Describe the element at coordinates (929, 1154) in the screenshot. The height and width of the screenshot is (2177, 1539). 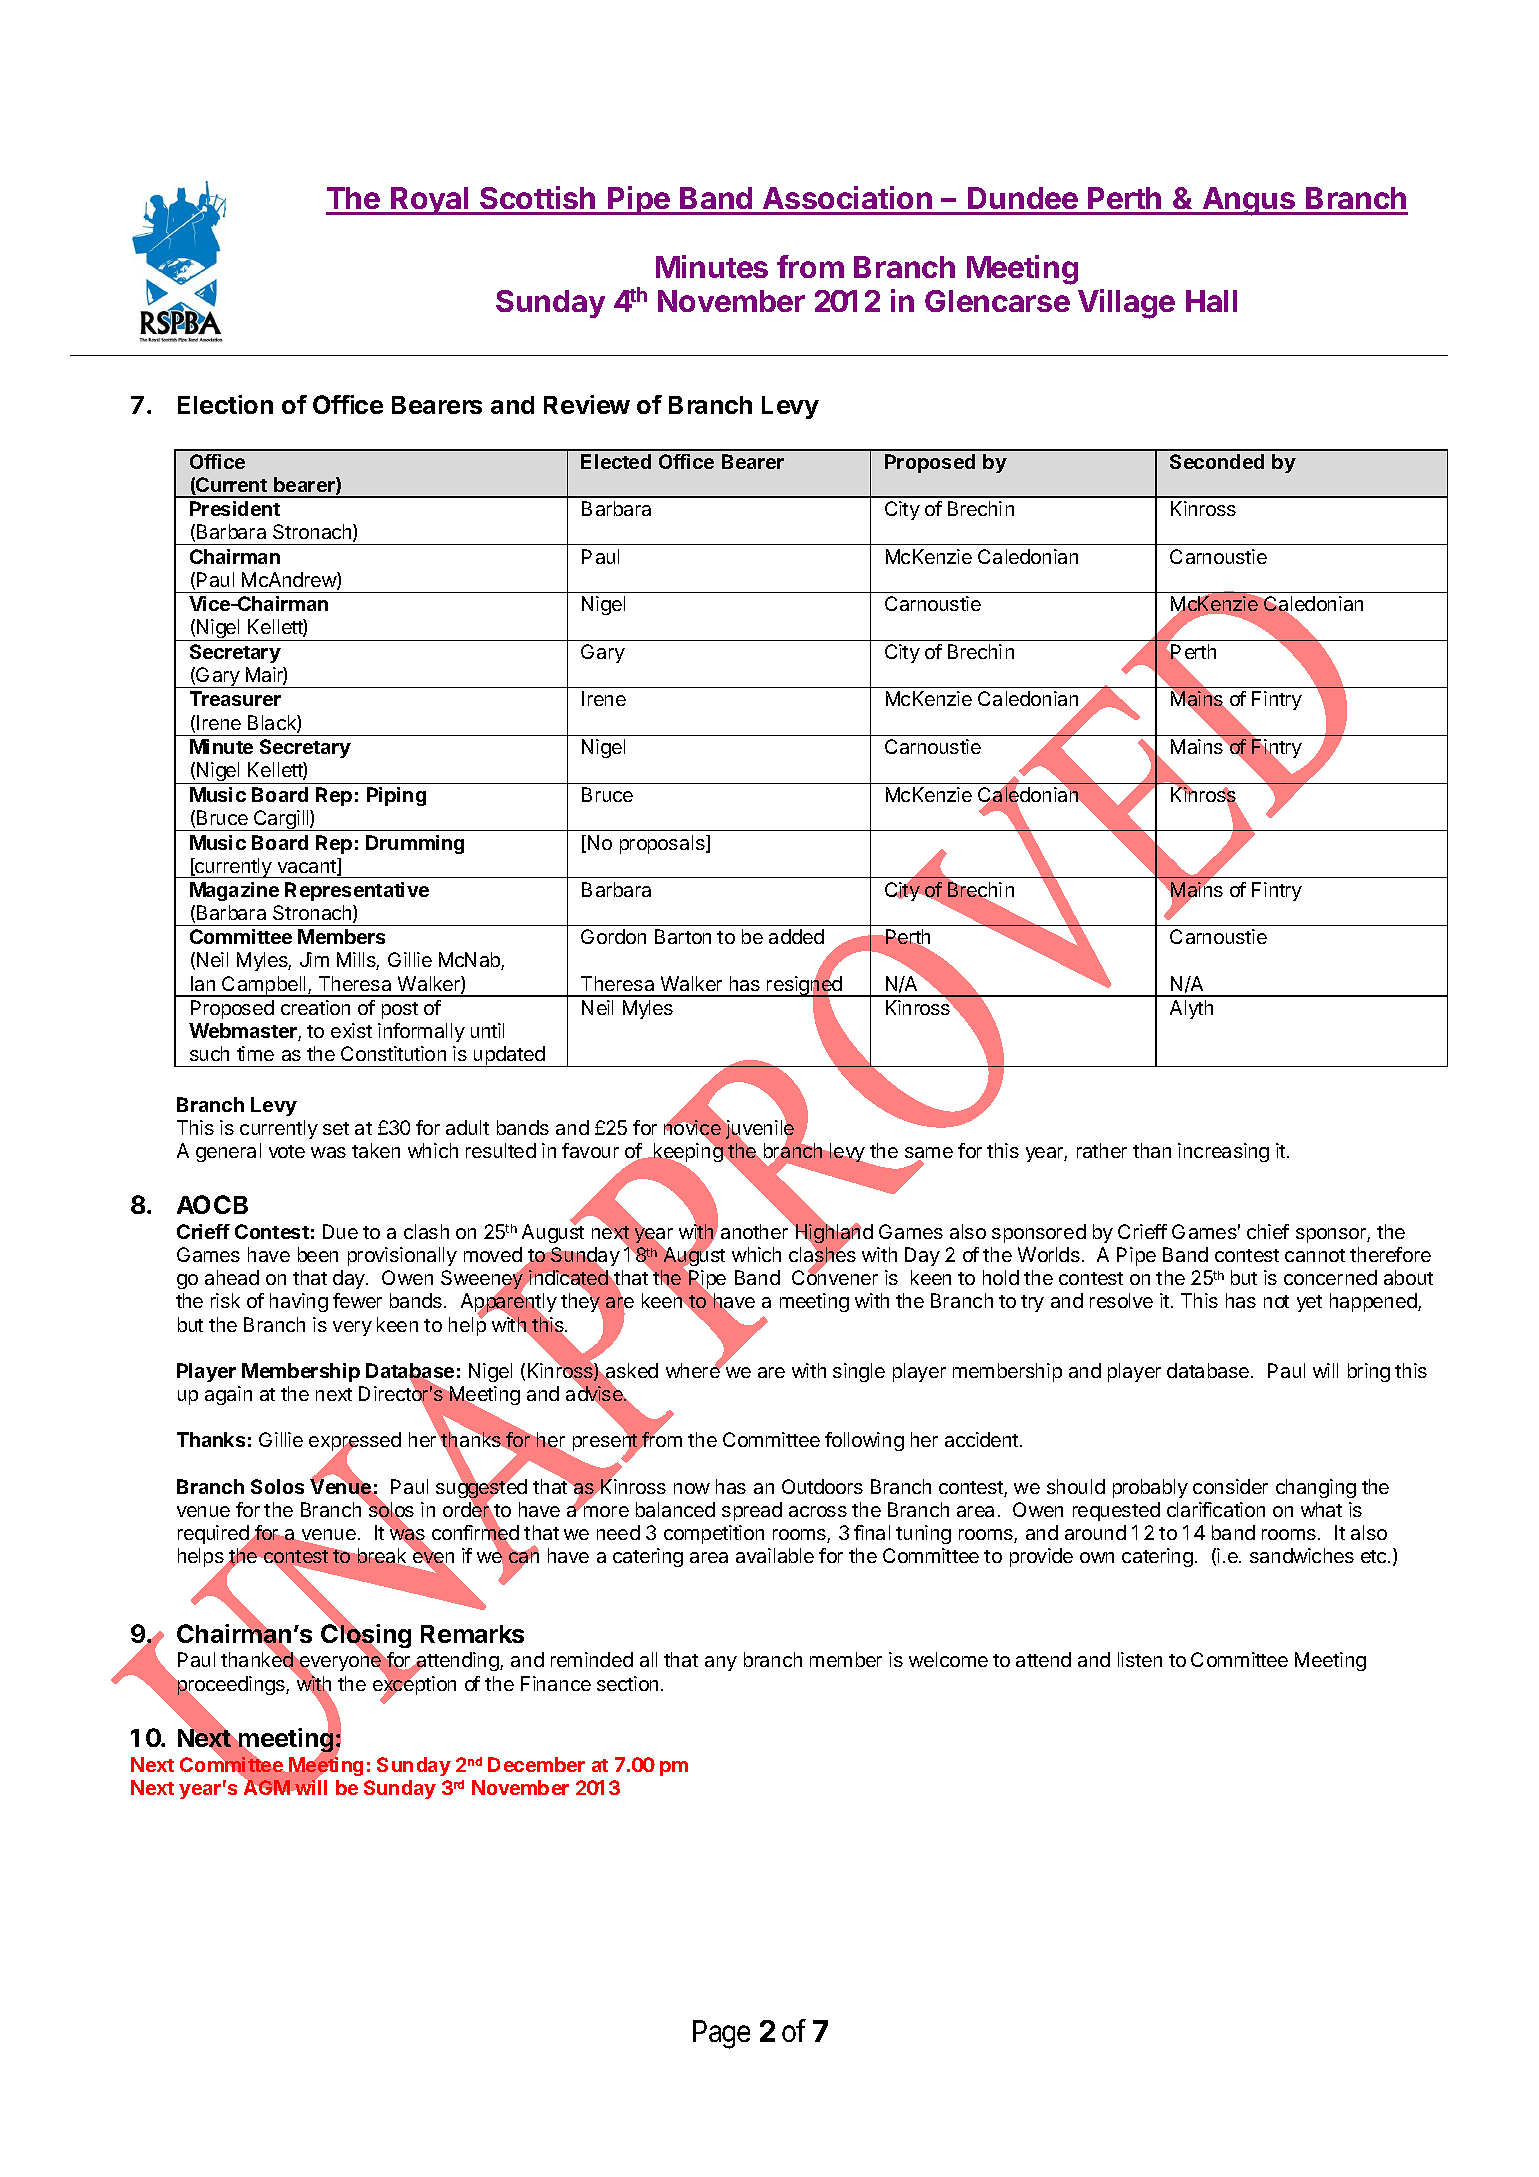
I see `same` at that location.
